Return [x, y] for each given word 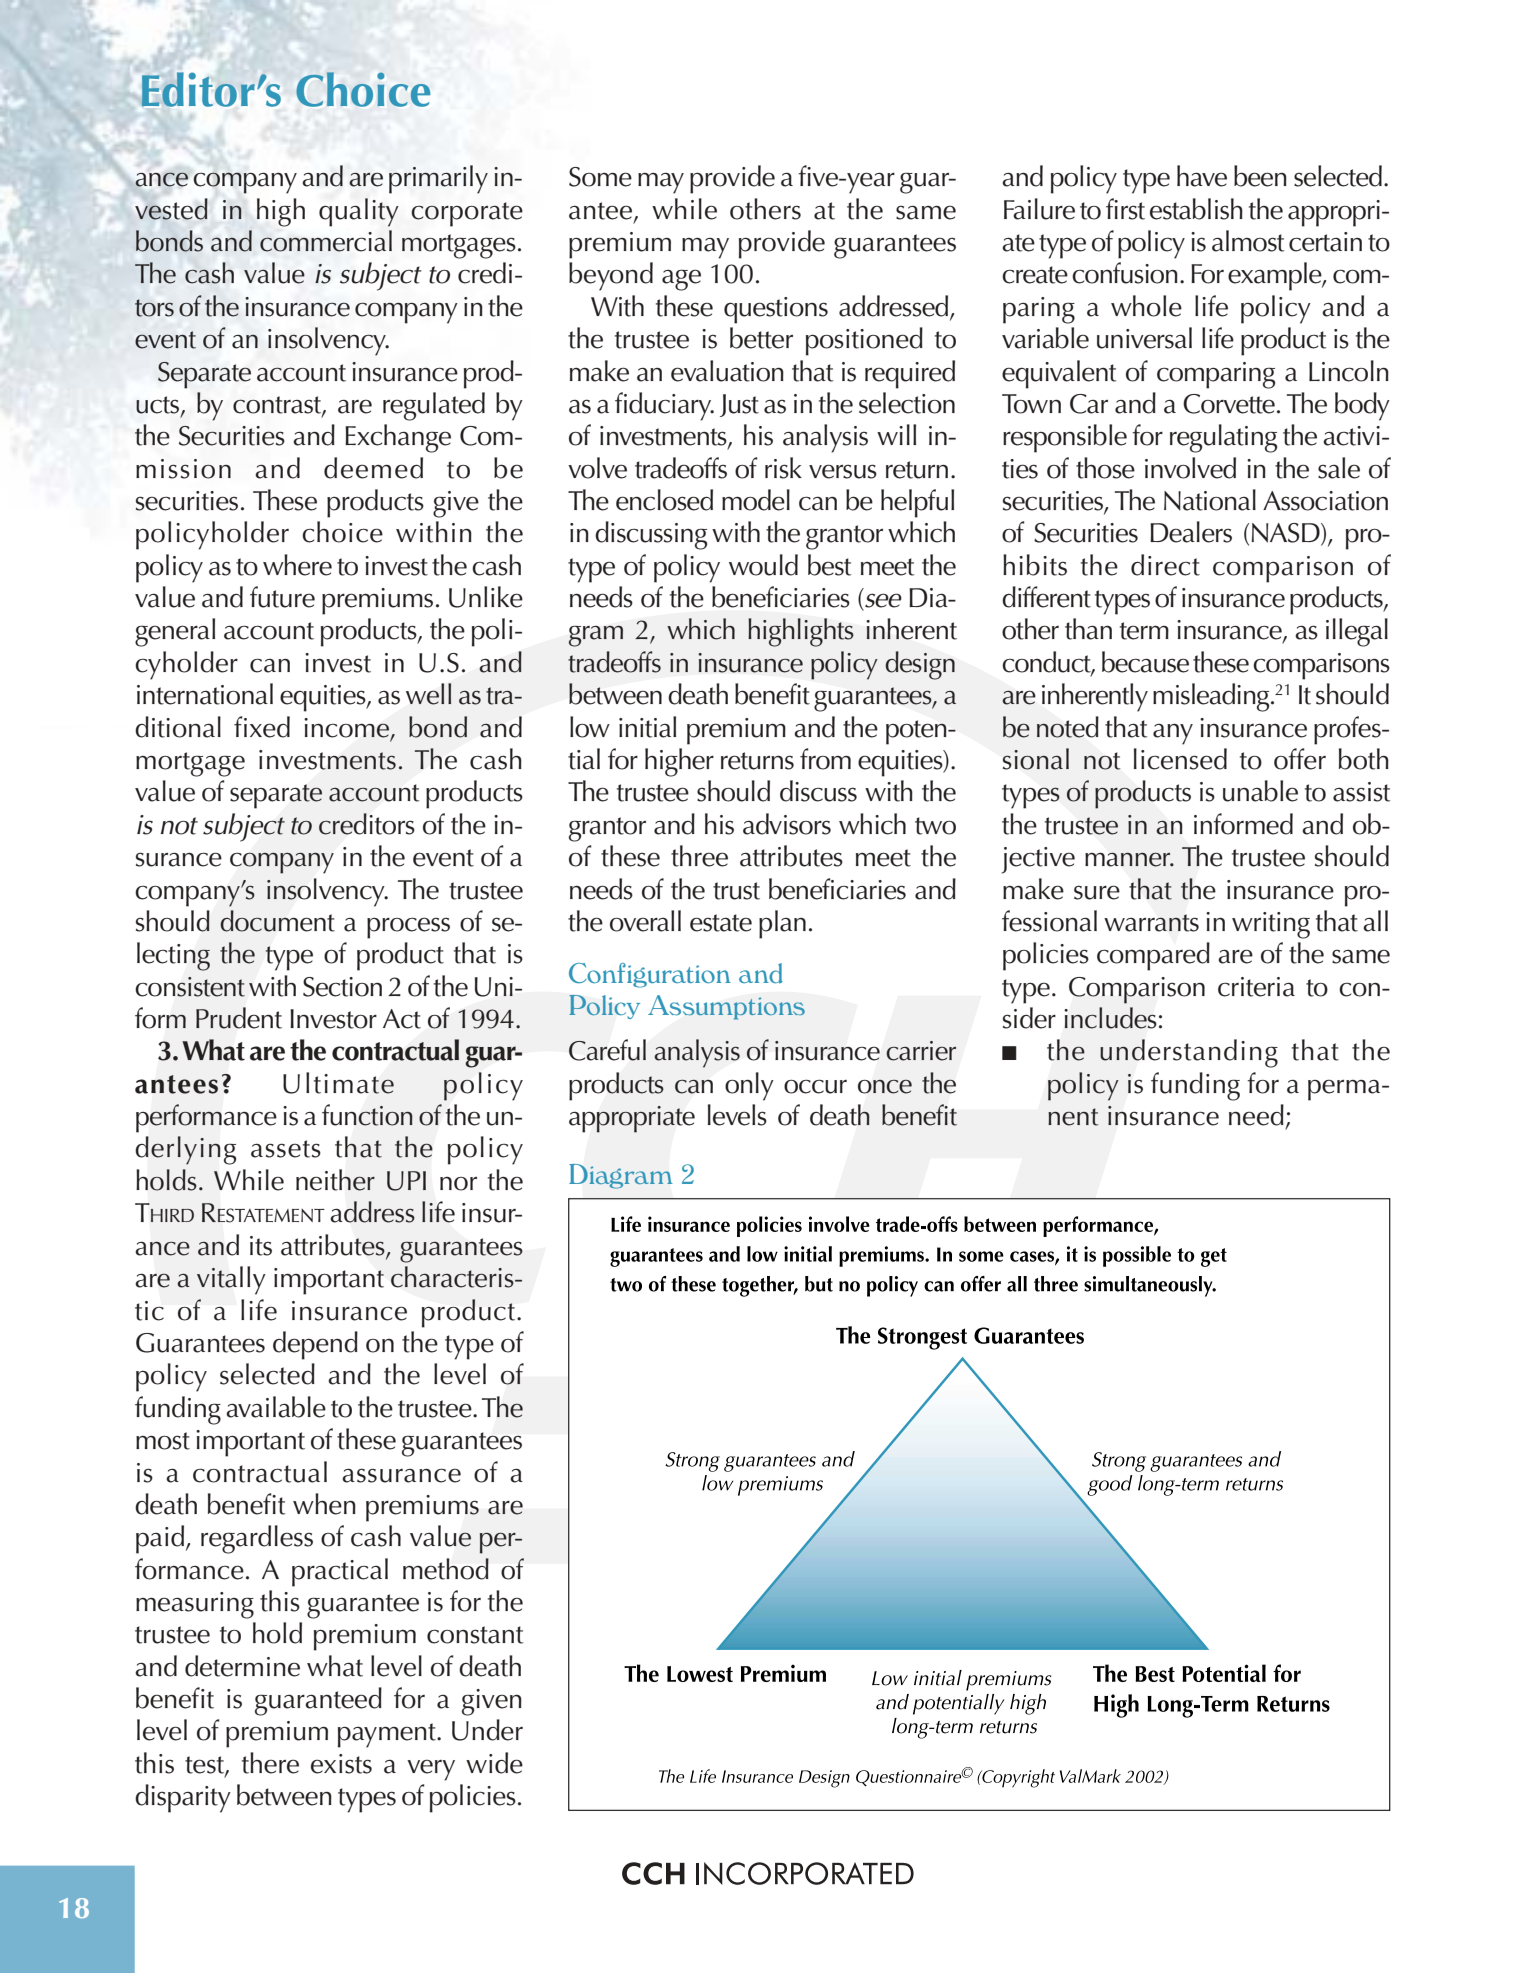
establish [1196, 209]
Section [342, 987]
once [885, 1087]
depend [315, 1345]
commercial [326, 241]
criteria [1256, 987]
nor [458, 1184]
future [282, 597]
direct [1165, 565]
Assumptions [726, 1007]
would [763, 565]
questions [776, 310]
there [270, 1763]
